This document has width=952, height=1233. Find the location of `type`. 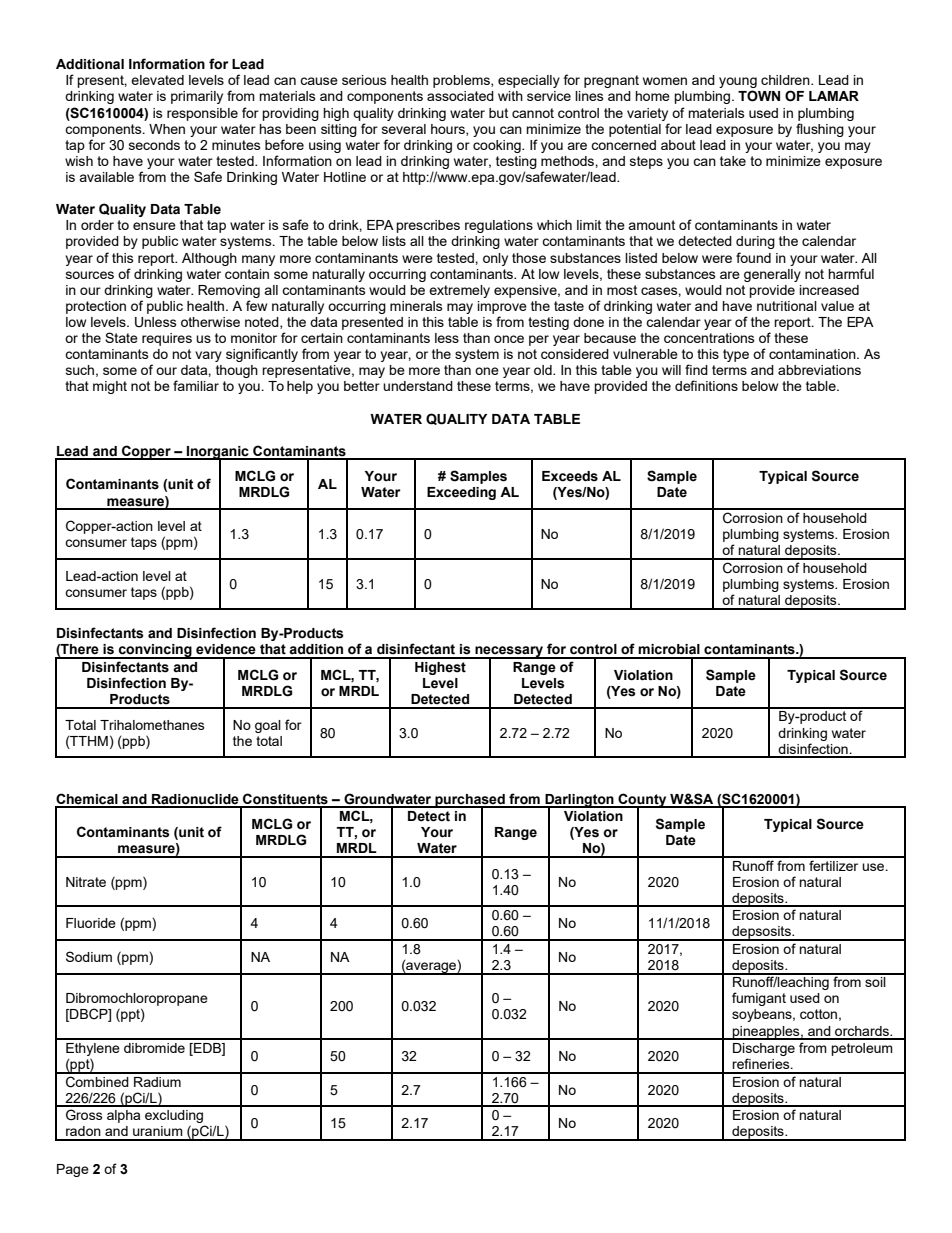

type is located at coordinates (736, 355).
